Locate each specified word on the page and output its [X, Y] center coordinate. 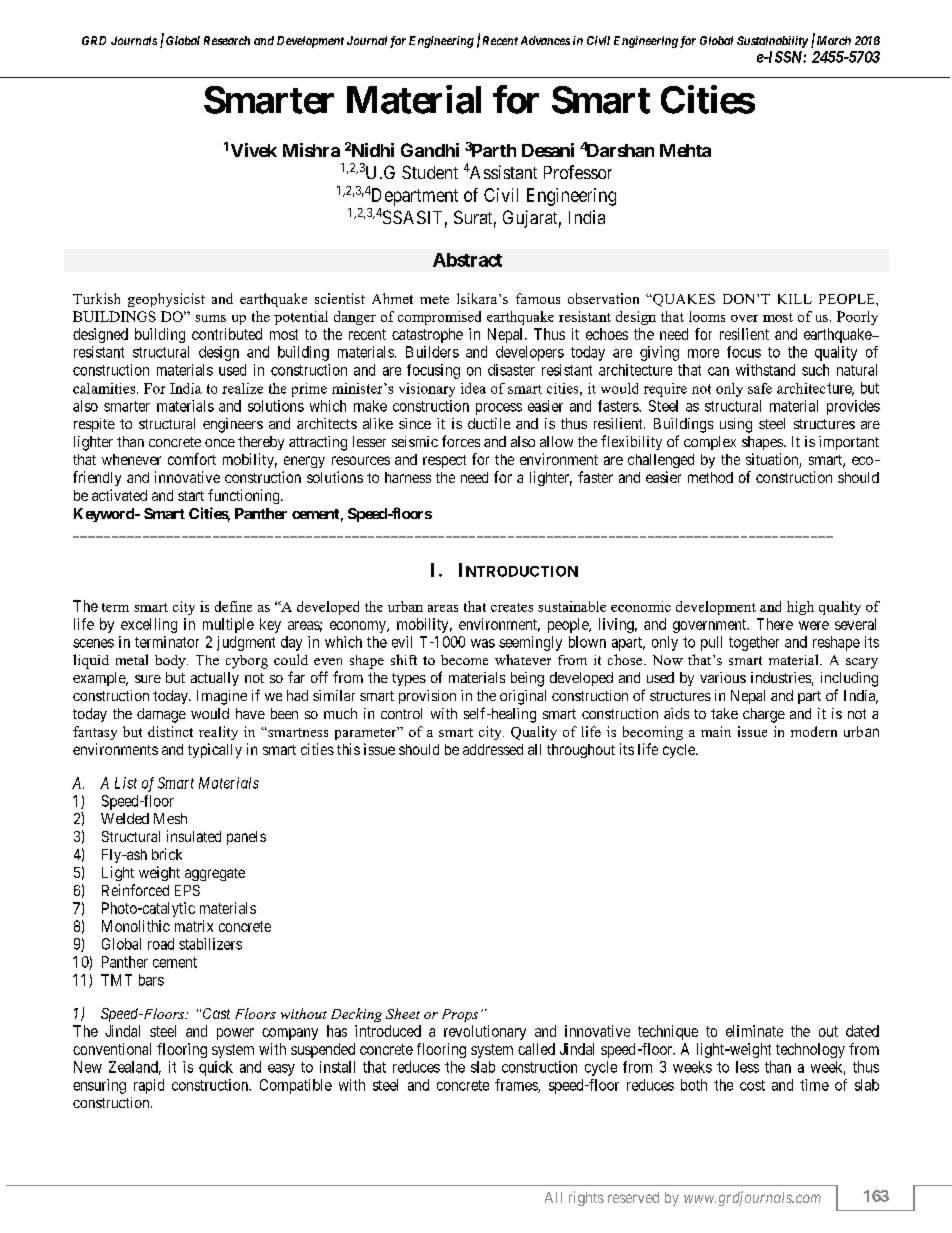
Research [227, 40]
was [483, 643]
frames [517, 1086]
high [800, 608]
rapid [149, 1086]
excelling [149, 625]
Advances [545, 40]
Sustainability [772, 42]
